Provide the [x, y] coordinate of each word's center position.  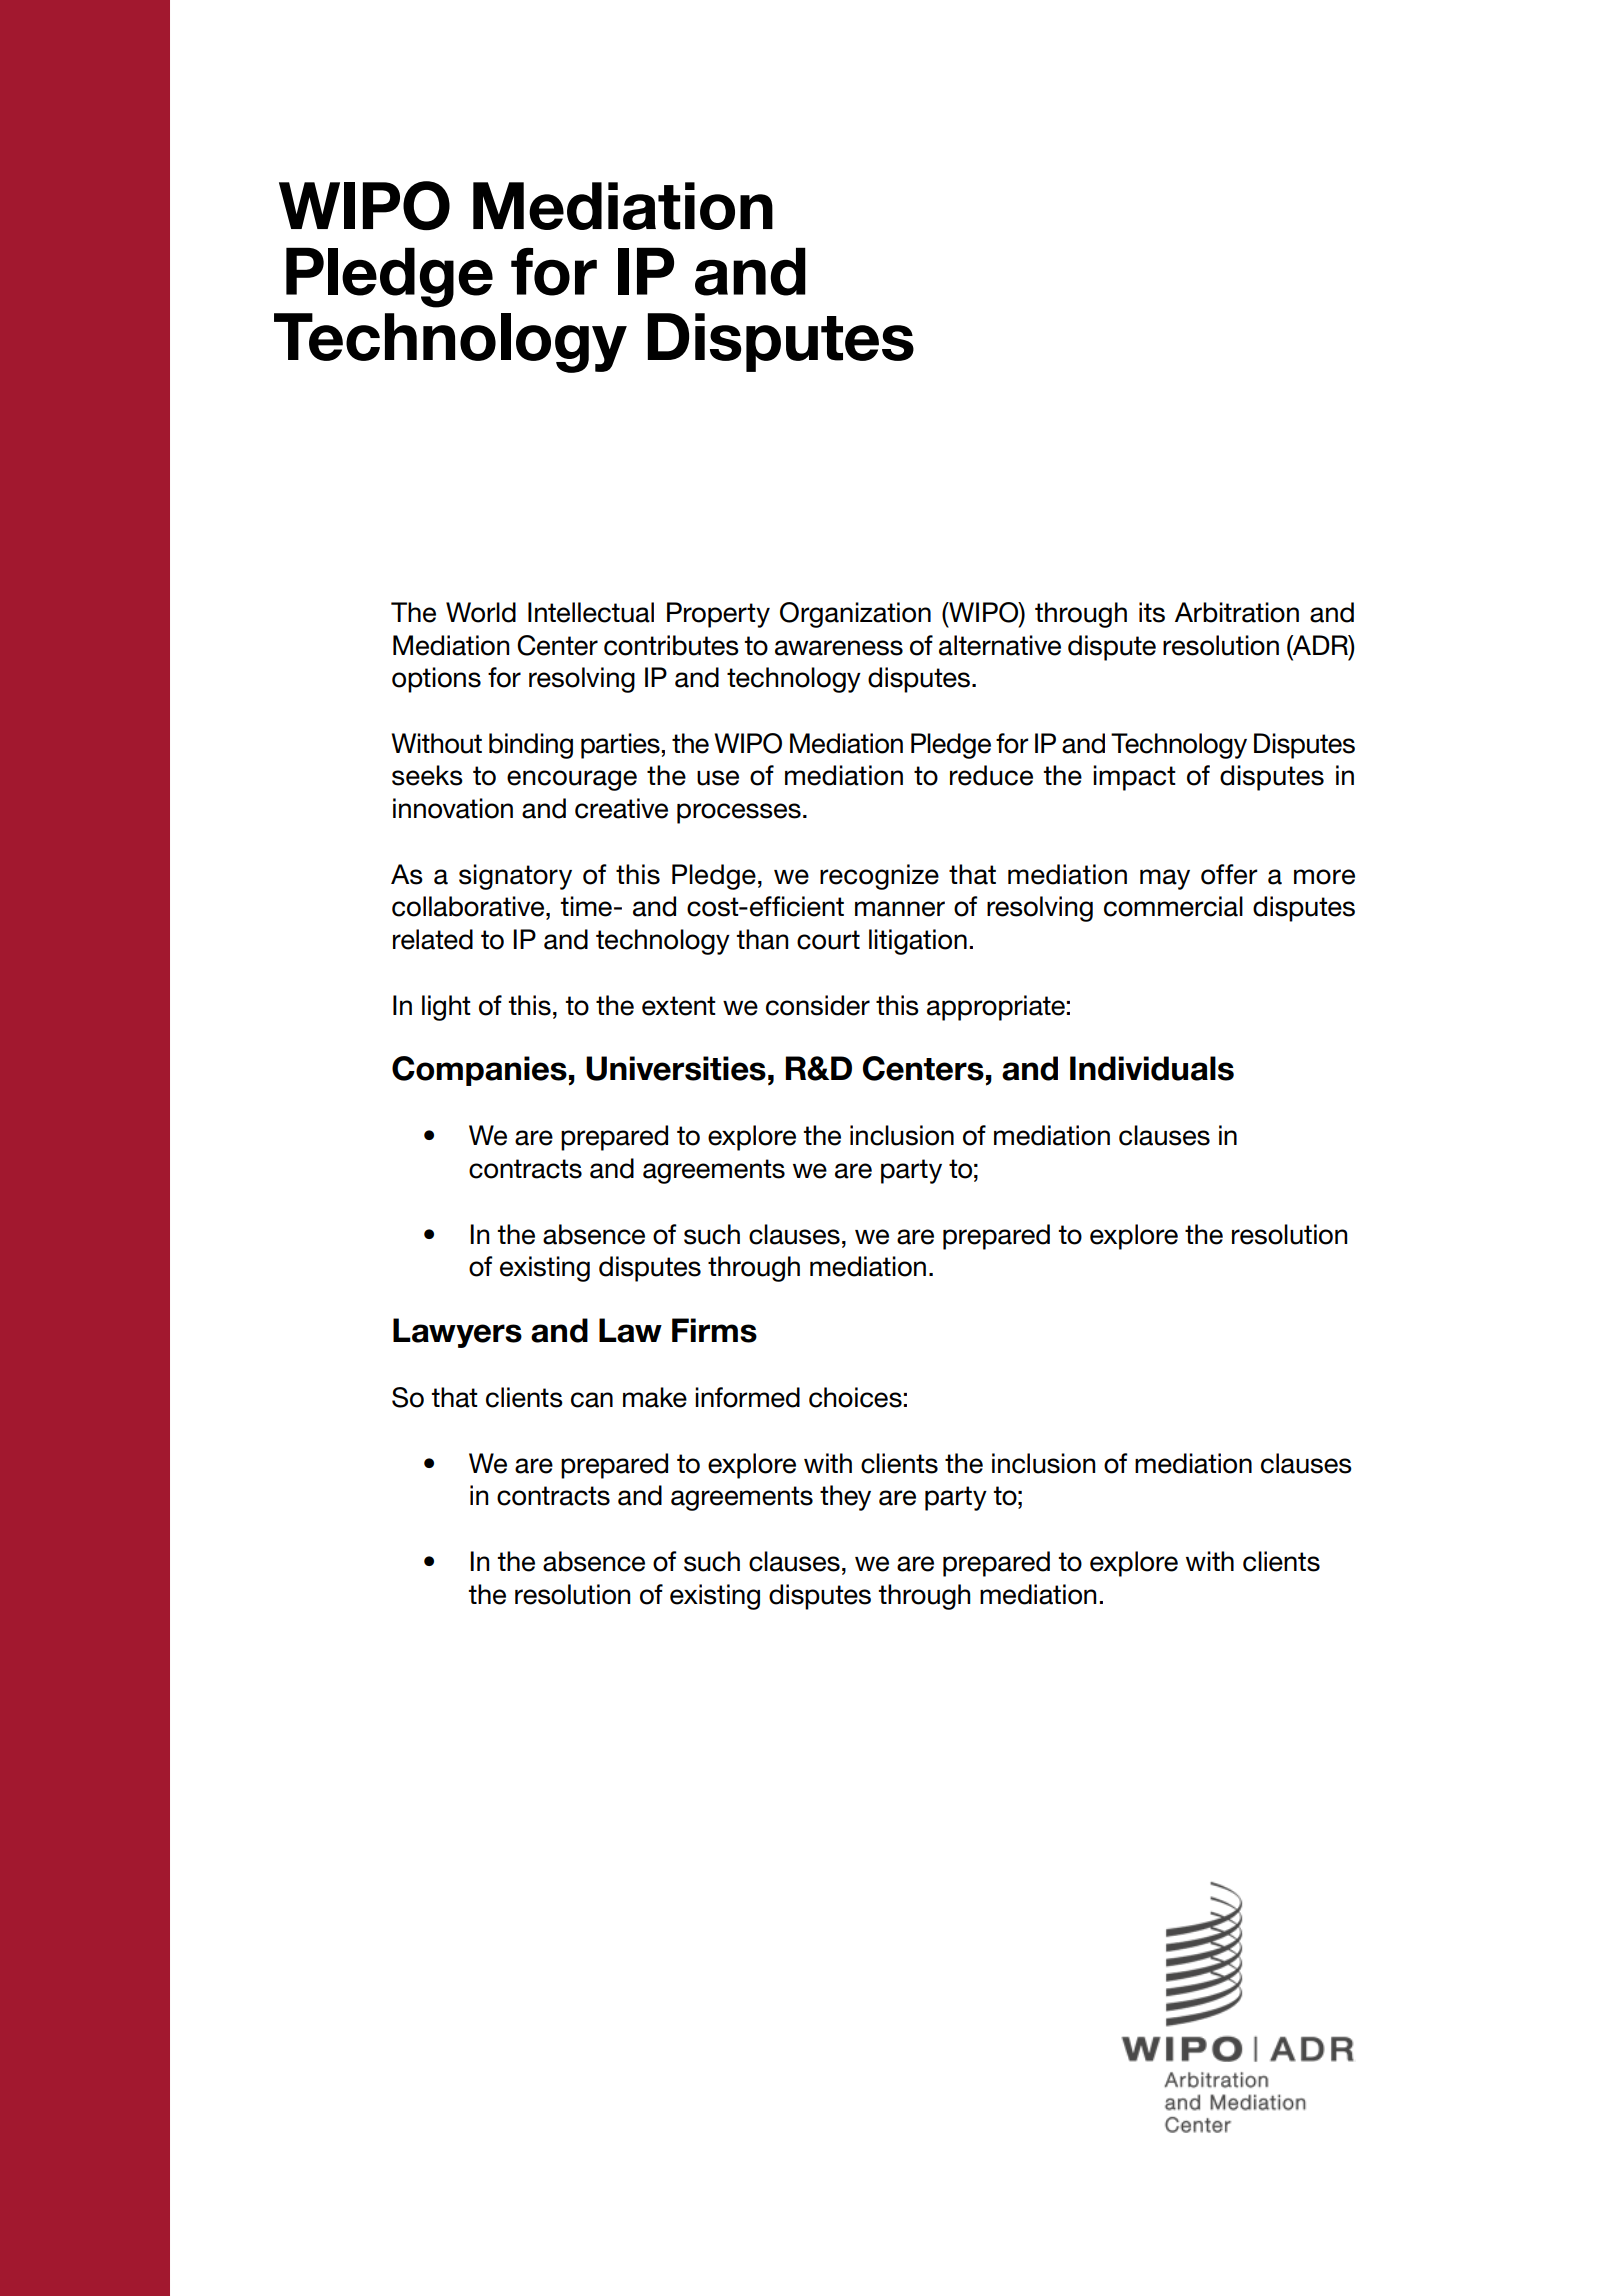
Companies [479, 1071]
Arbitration [1237, 612]
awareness [839, 648]
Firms [714, 1330]
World [481, 612]
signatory [515, 877]
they [845, 1498]
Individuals [1152, 1068]
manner [900, 909]
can [592, 1400]
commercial [1173, 906]
